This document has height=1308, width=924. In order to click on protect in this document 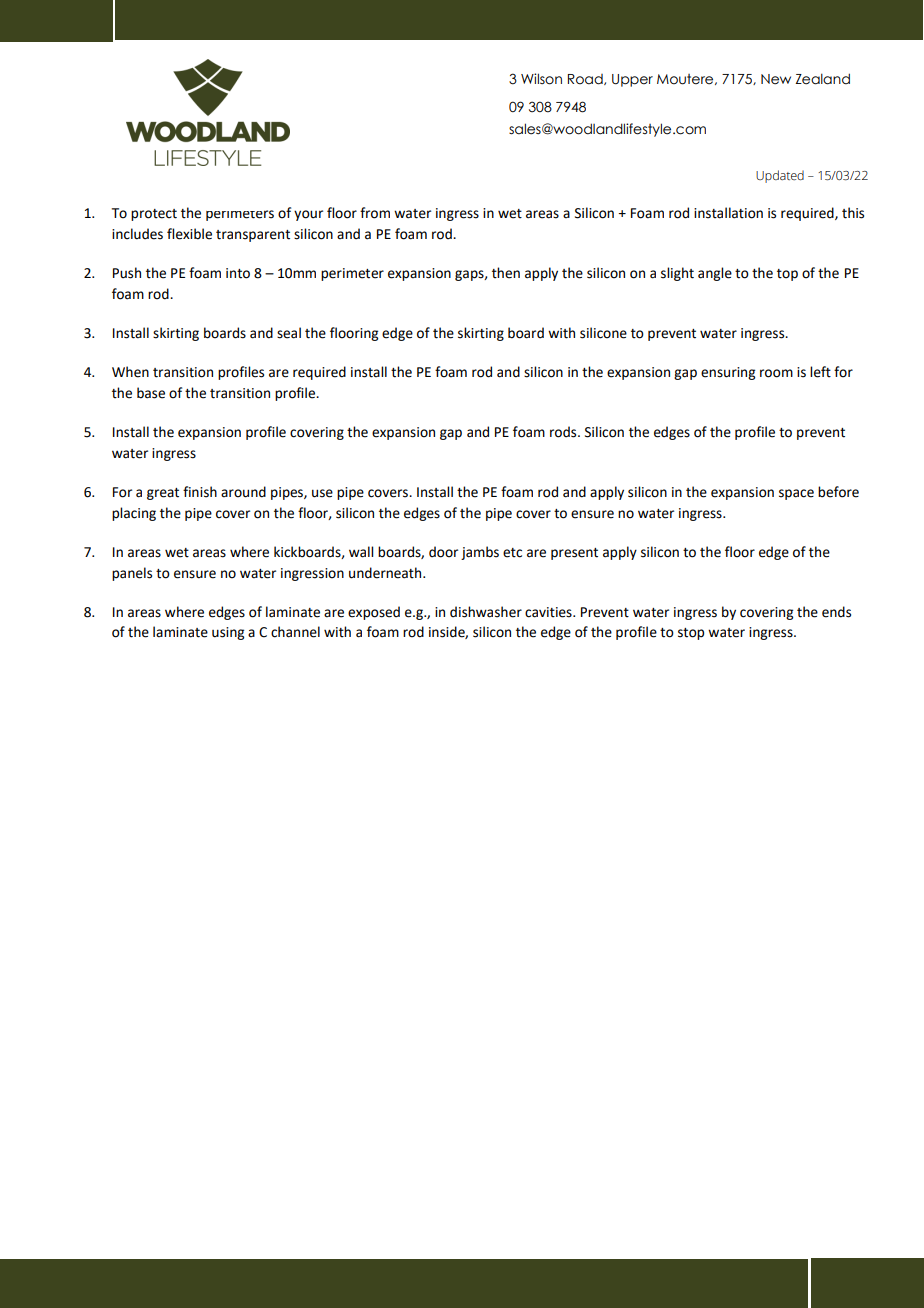, I will do `click(154, 215)`.
